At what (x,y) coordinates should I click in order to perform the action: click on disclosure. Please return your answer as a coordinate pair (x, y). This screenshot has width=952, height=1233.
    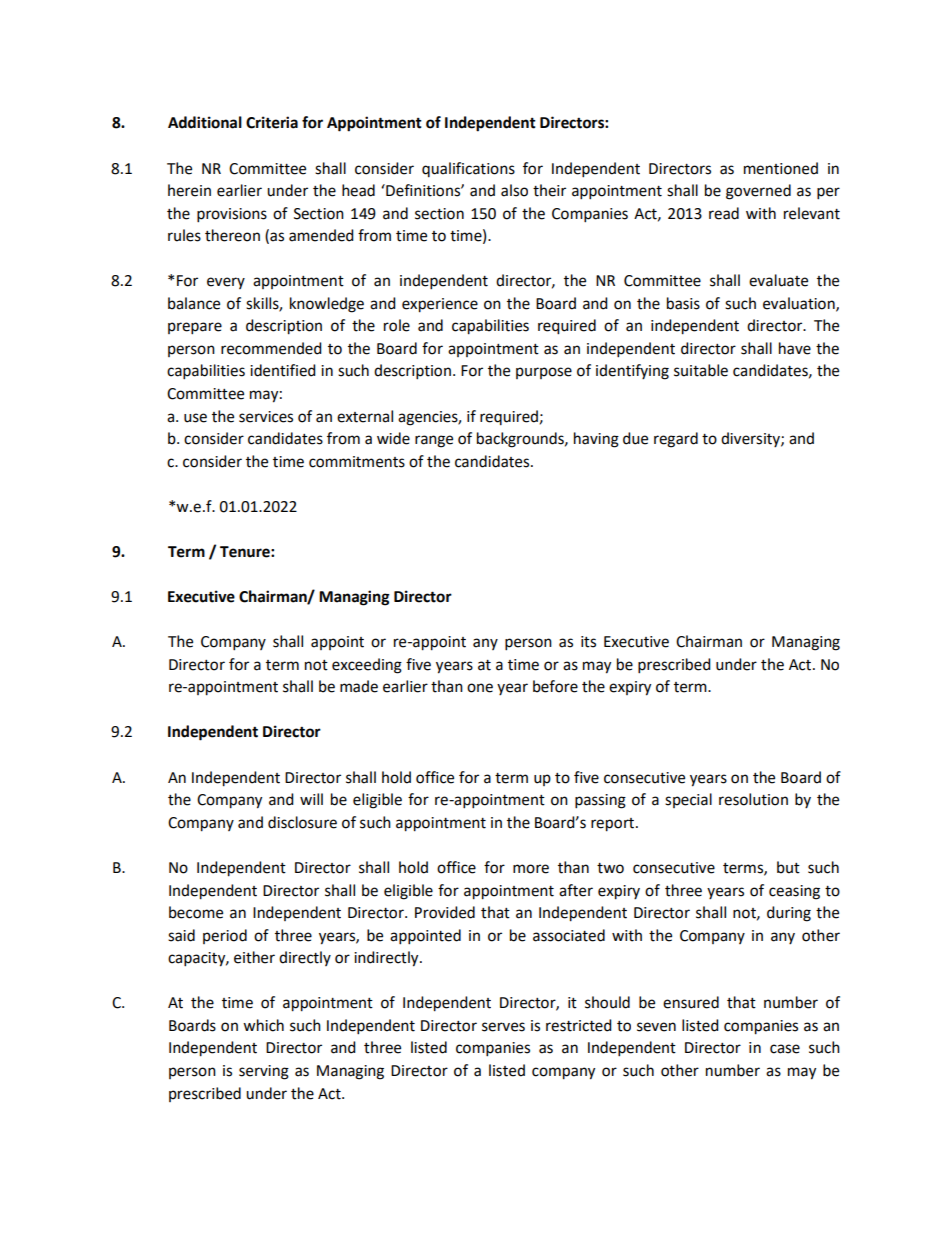
    Looking at the image, I should click on (302, 822).
